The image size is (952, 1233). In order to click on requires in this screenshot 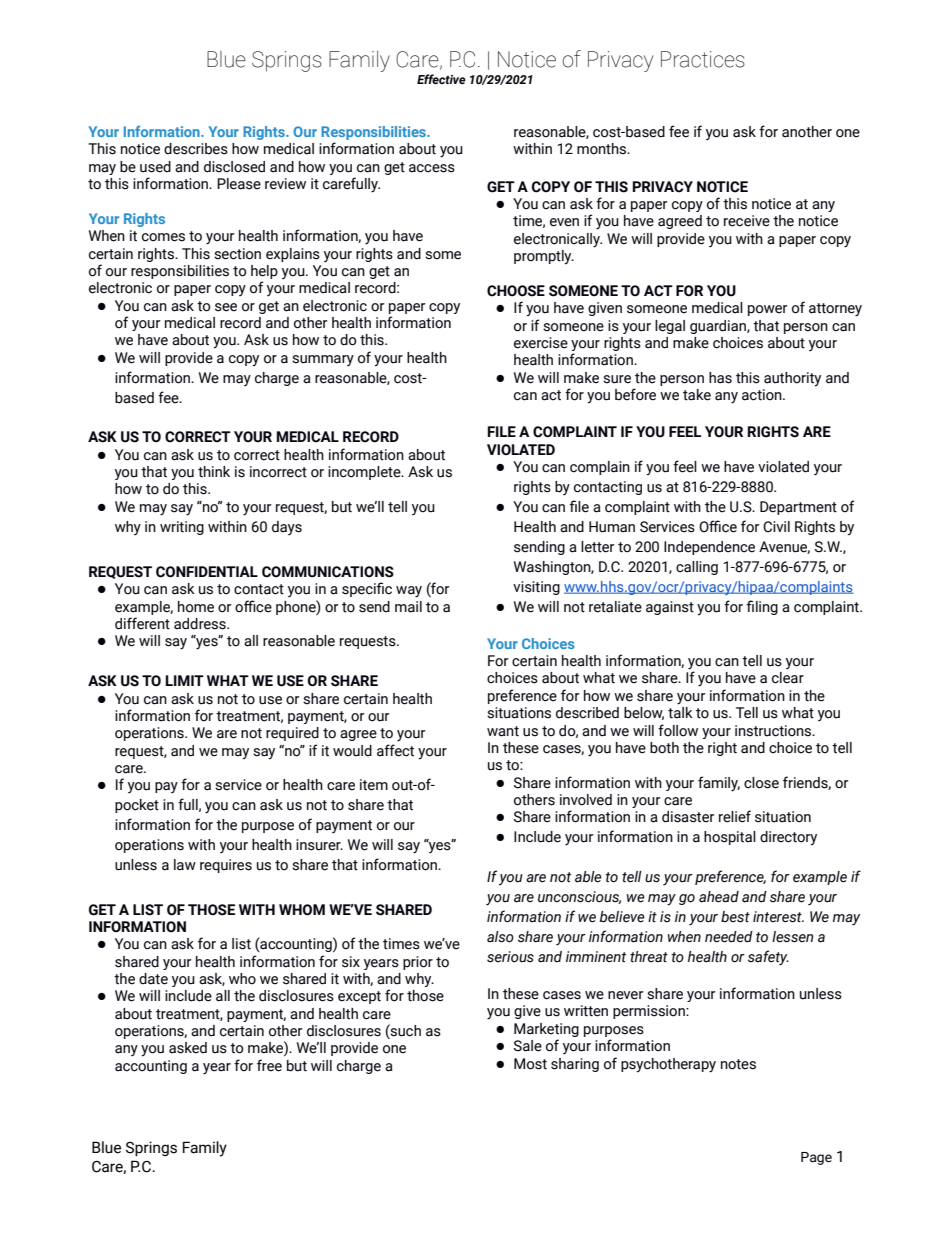, I will do `click(226, 866)`.
